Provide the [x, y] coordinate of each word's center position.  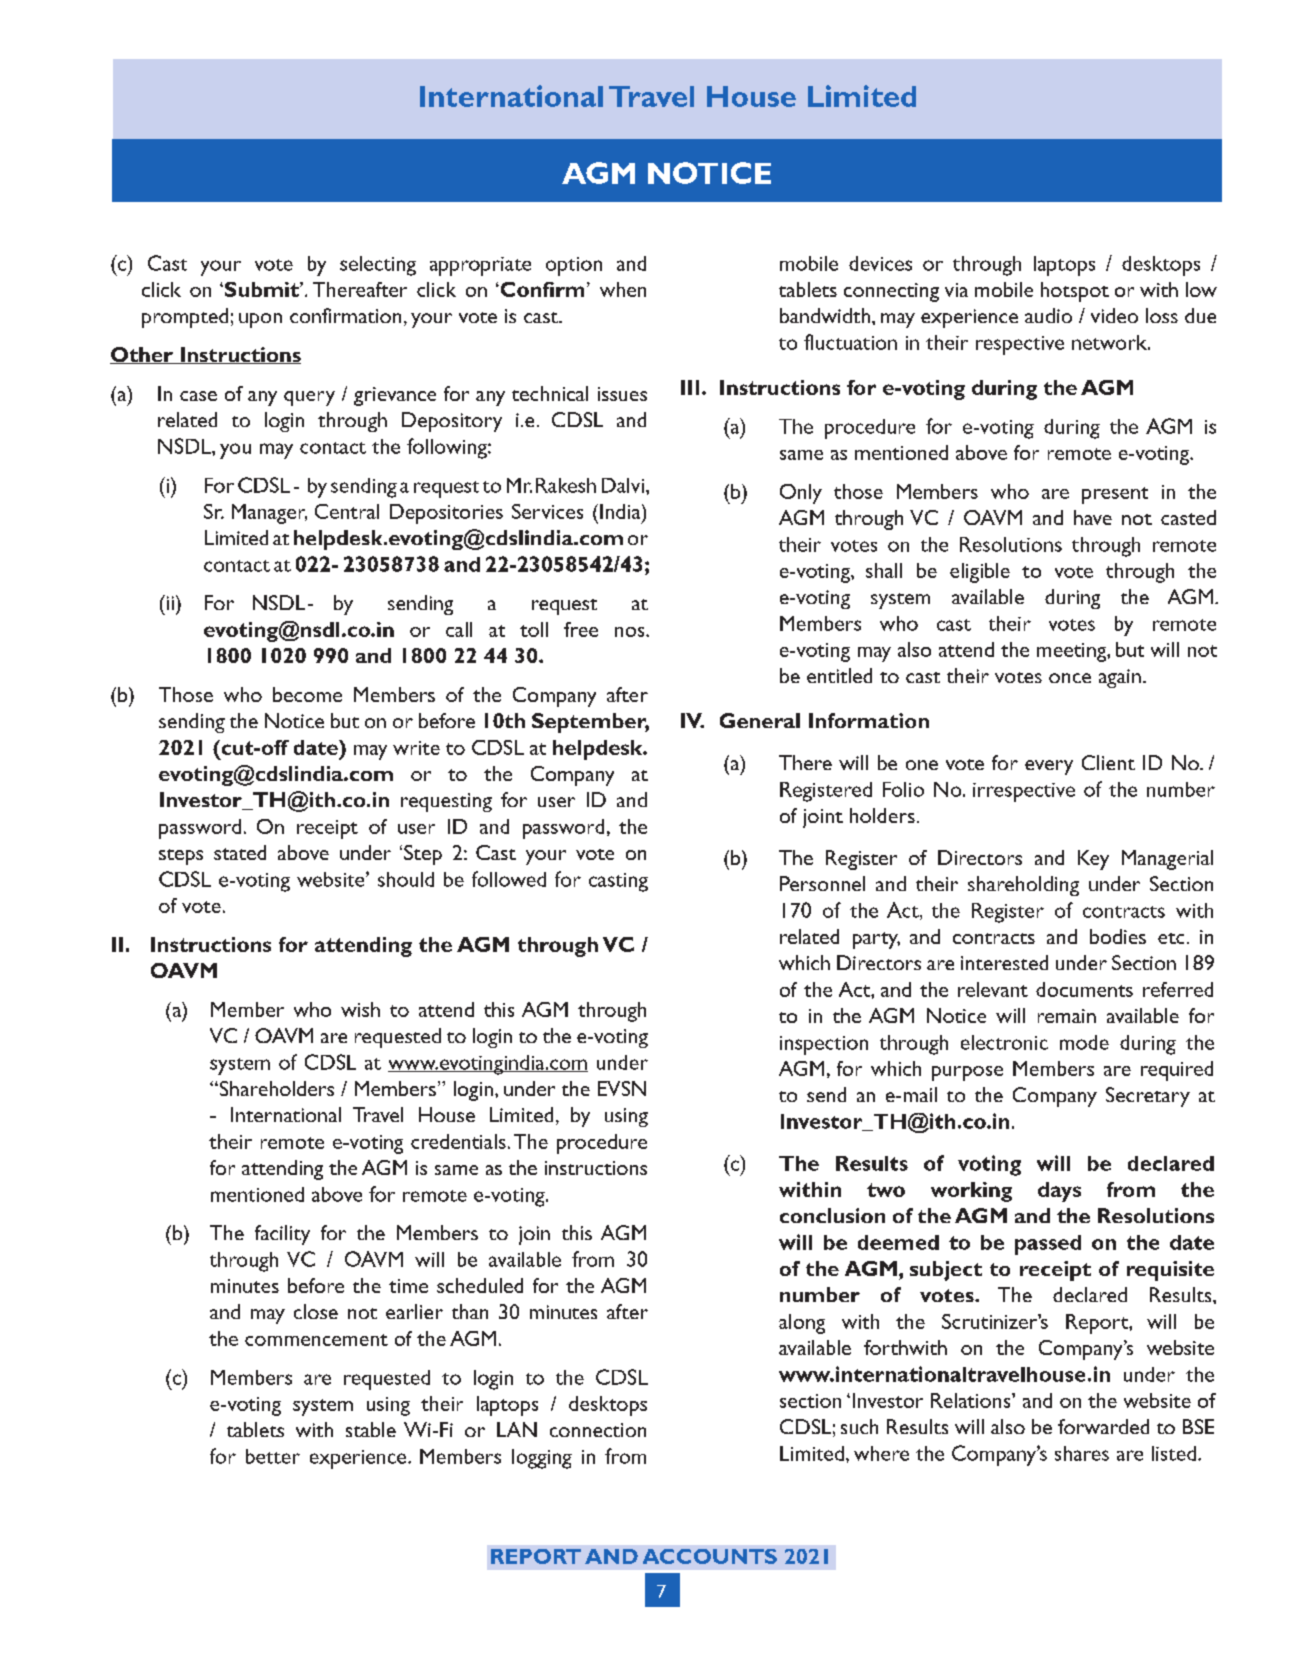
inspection [824, 1045]
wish [360, 1009]
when [623, 289]
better [273, 1456]
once [1070, 678]
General [760, 720]
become [307, 694]
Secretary [1148, 1097]
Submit [263, 289]
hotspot [1075, 292]
